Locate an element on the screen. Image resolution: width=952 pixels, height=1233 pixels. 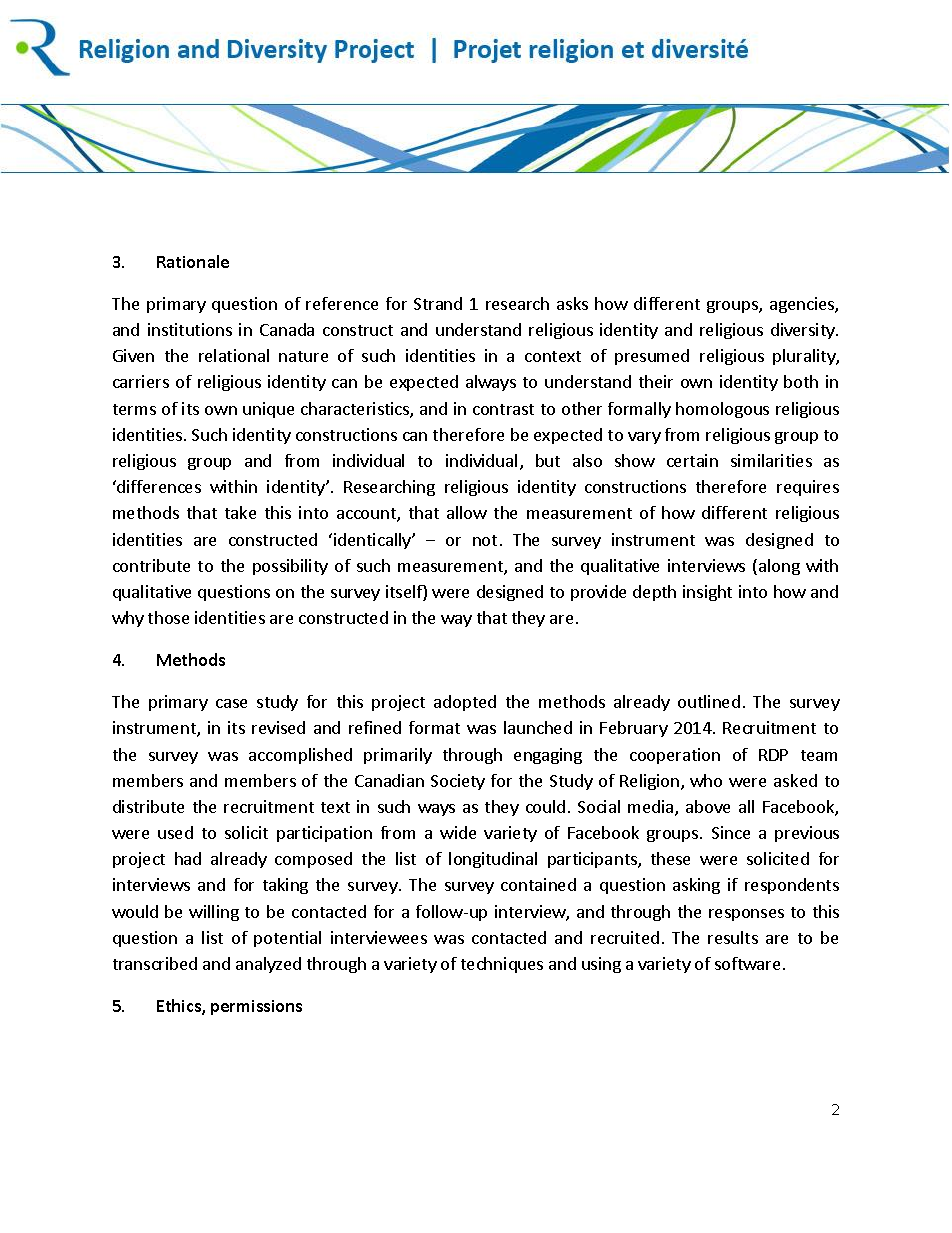
Rationale is located at coordinates (193, 261).
